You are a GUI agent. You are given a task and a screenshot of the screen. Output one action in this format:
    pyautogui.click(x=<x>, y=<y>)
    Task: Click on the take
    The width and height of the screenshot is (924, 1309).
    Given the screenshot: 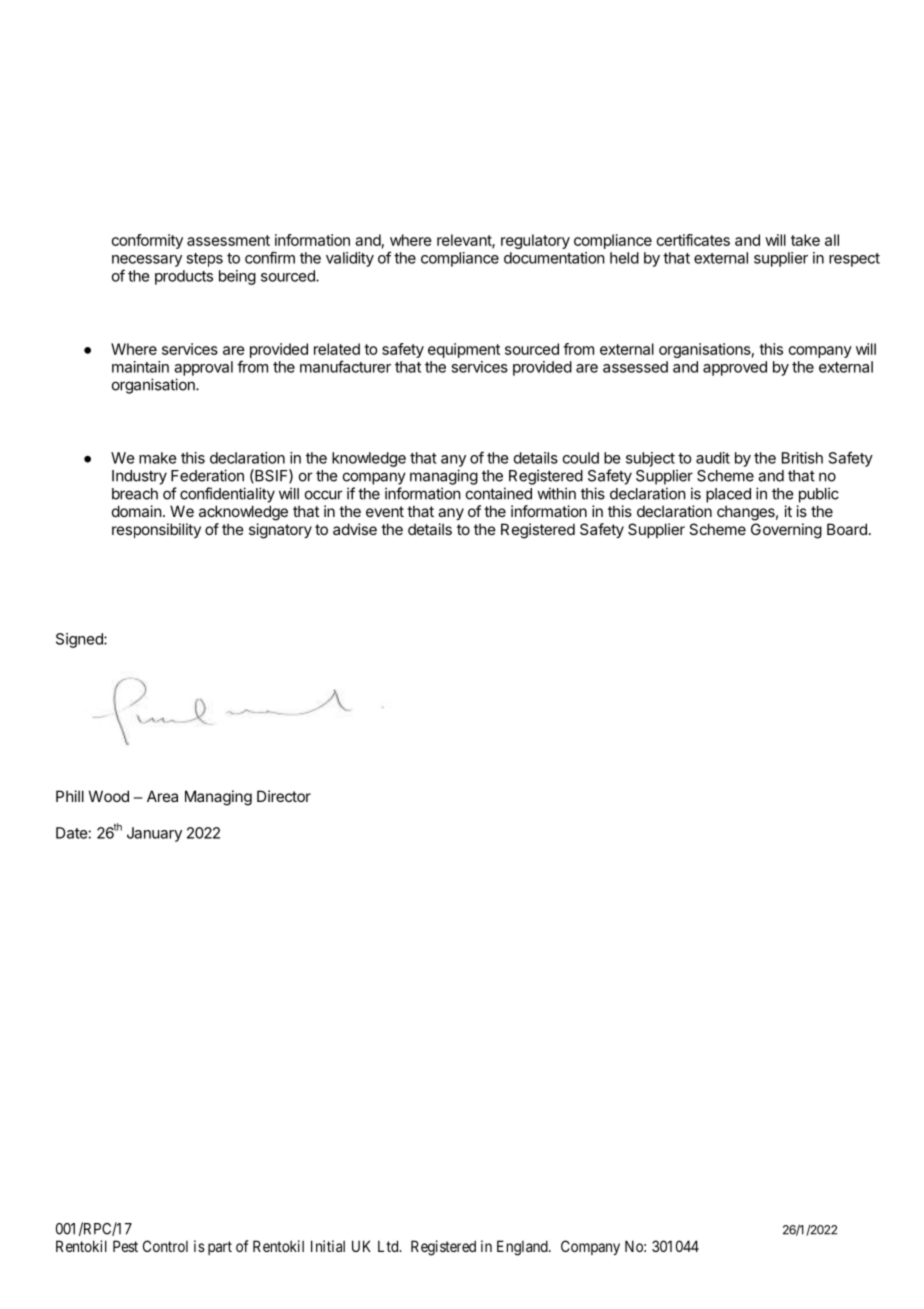 What is the action you would take?
    pyautogui.click(x=805, y=240)
